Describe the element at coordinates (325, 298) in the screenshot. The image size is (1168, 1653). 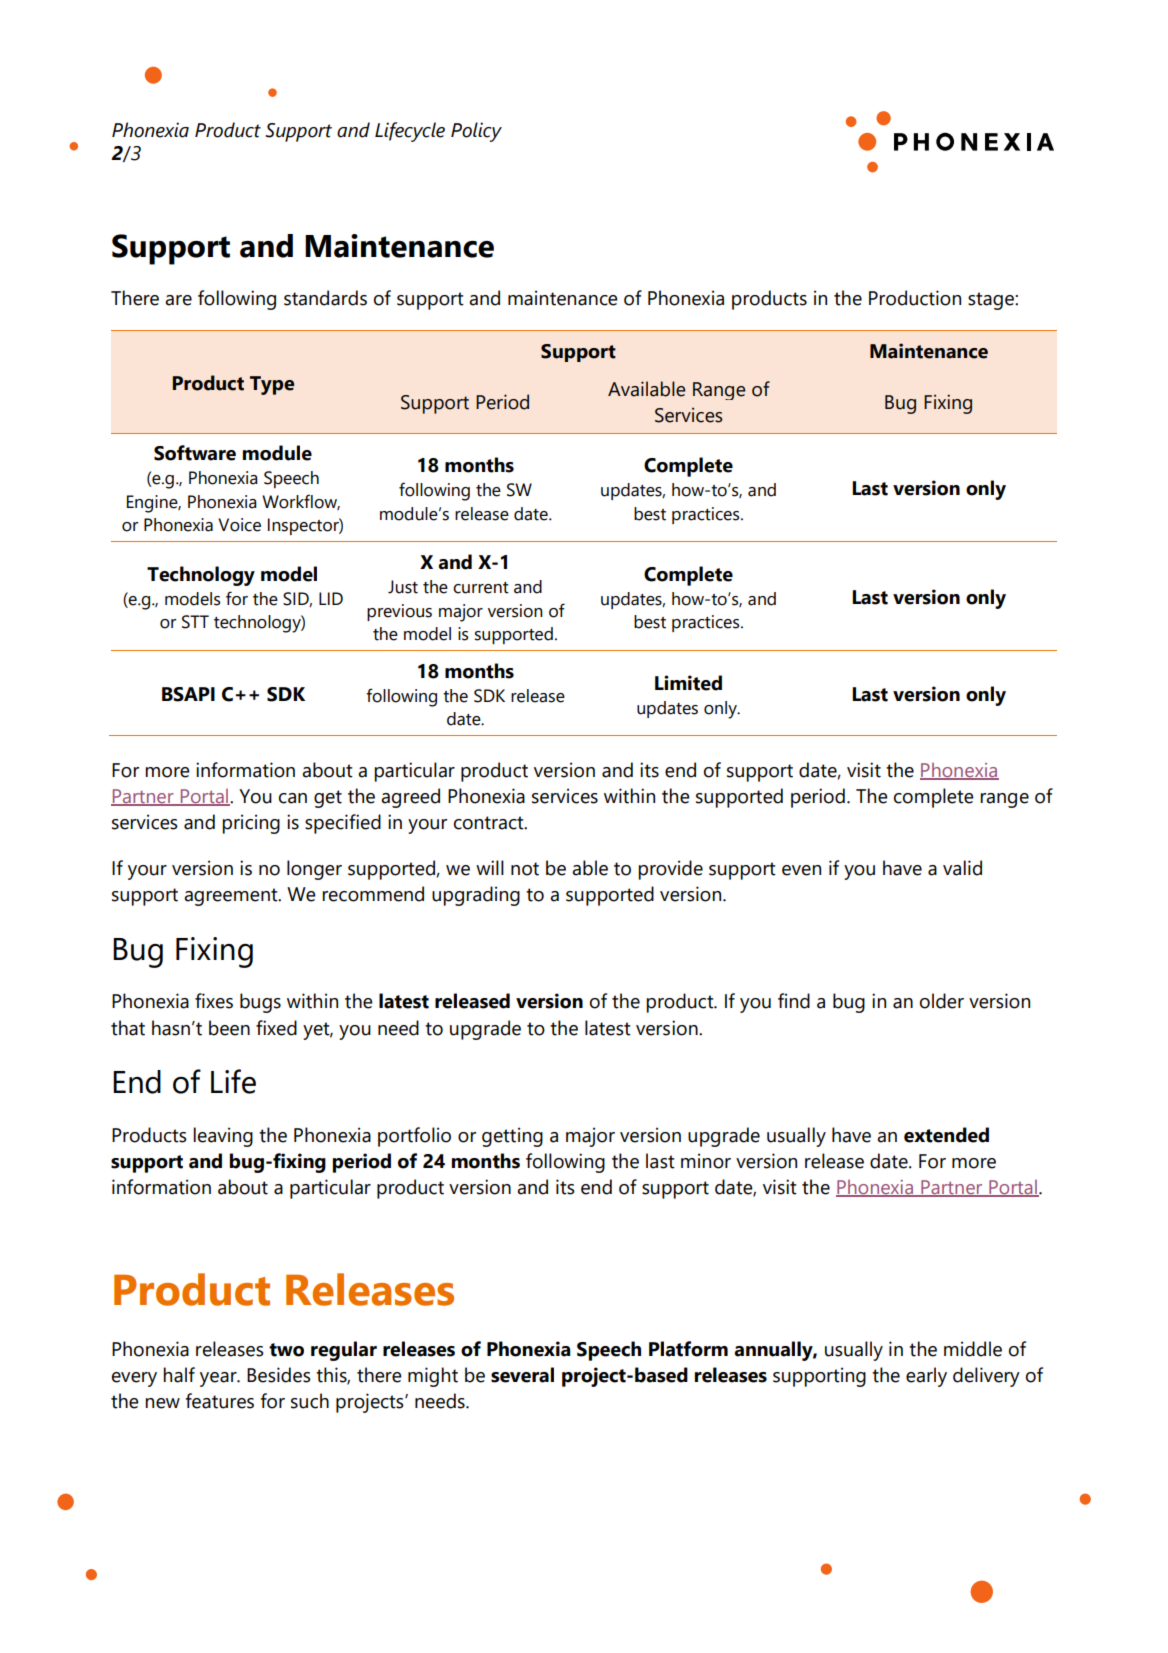
I see `standards` at that location.
